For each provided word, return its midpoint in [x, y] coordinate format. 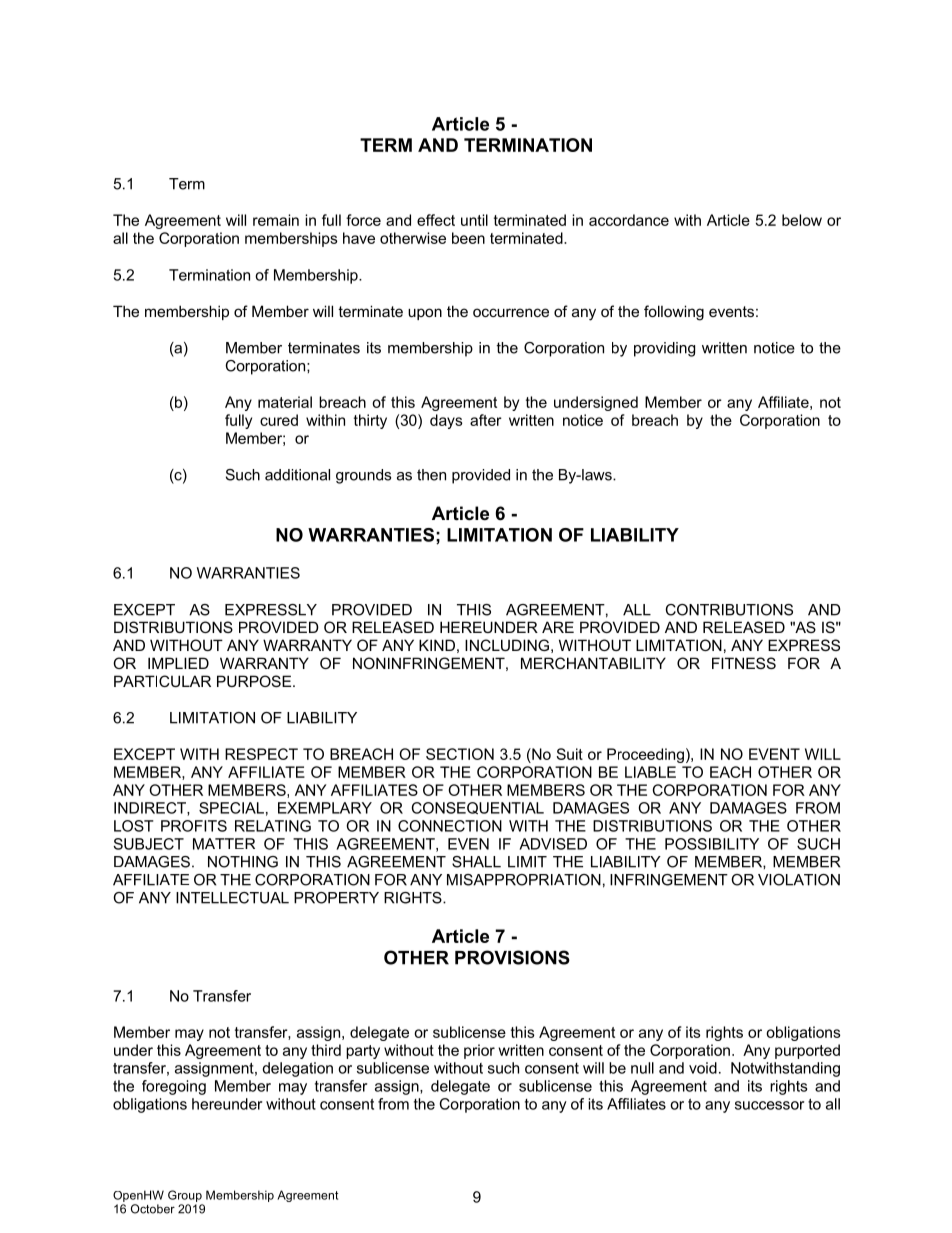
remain [276, 220]
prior [479, 1051]
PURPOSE [255, 681]
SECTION [460, 754]
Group [185, 1196]
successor [769, 1105]
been [468, 238]
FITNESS [744, 663]
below [802, 220]
